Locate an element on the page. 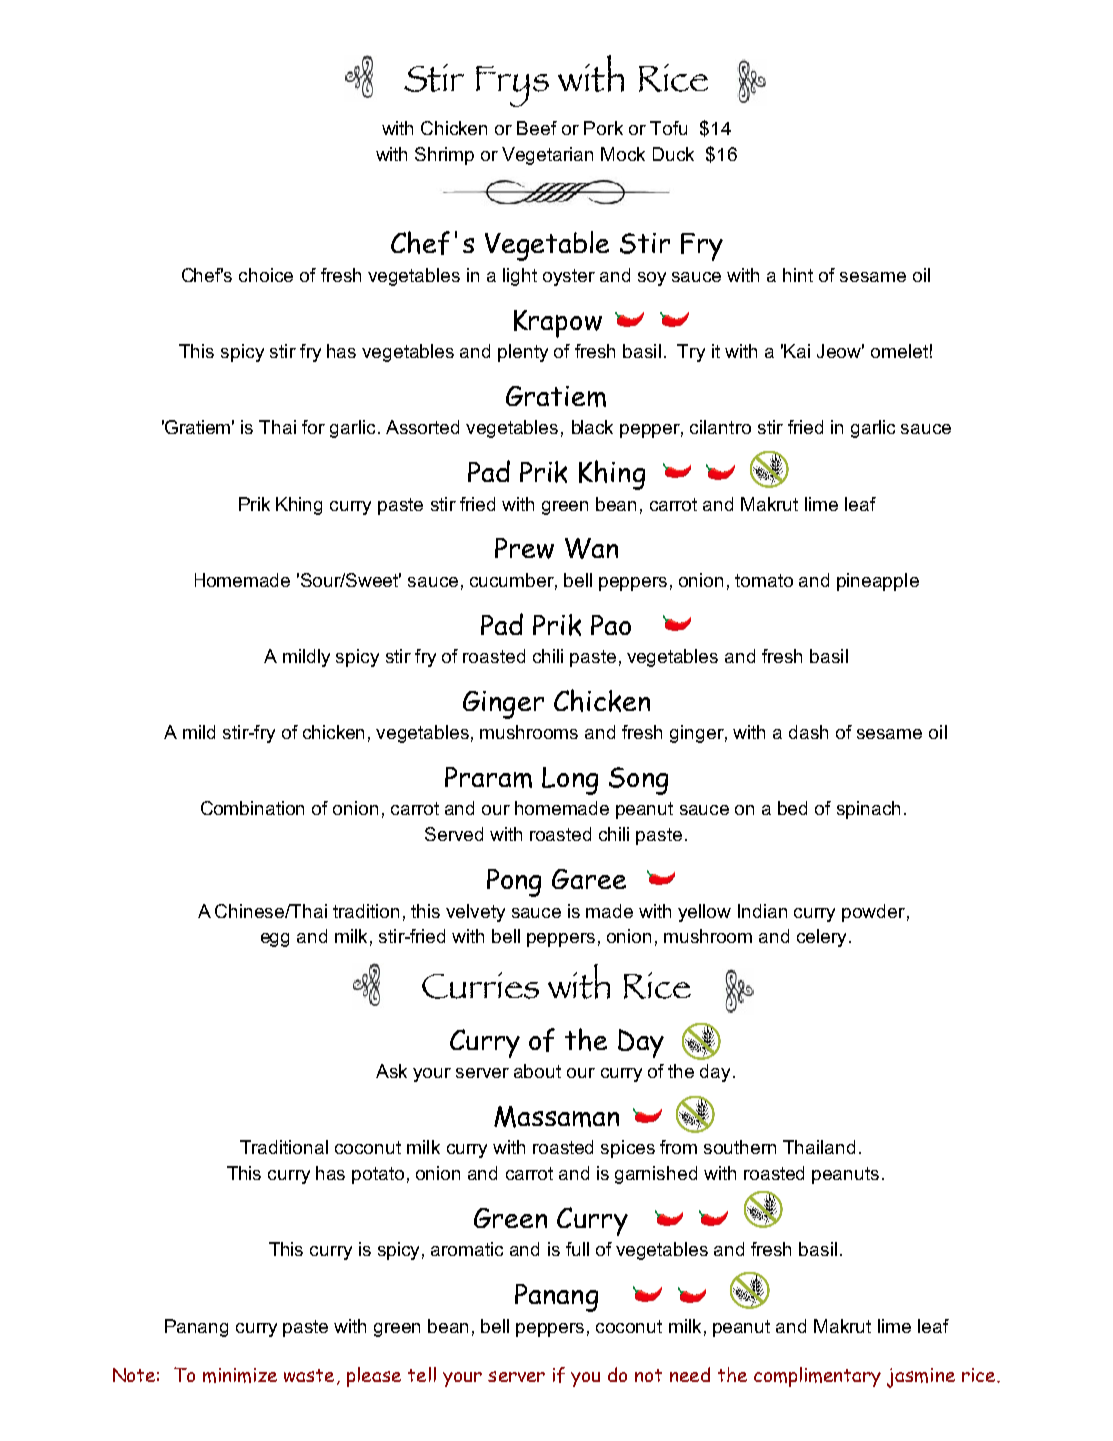 The image size is (1113, 1441). Duck is located at coordinates (673, 154).
